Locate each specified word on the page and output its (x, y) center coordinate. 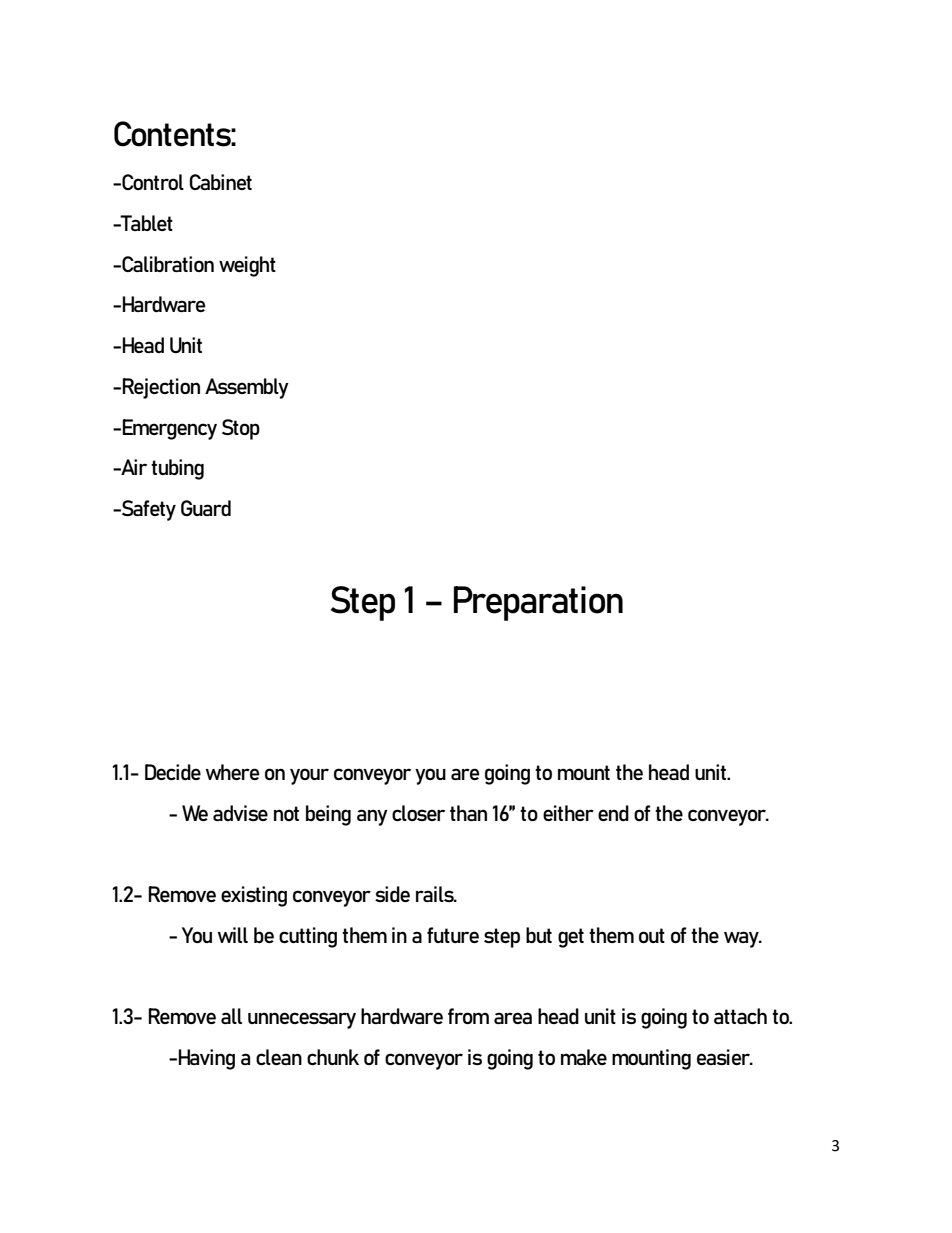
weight (247, 266)
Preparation (538, 603)
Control (152, 182)
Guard (206, 508)
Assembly (247, 388)
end (613, 813)
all (231, 1016)
